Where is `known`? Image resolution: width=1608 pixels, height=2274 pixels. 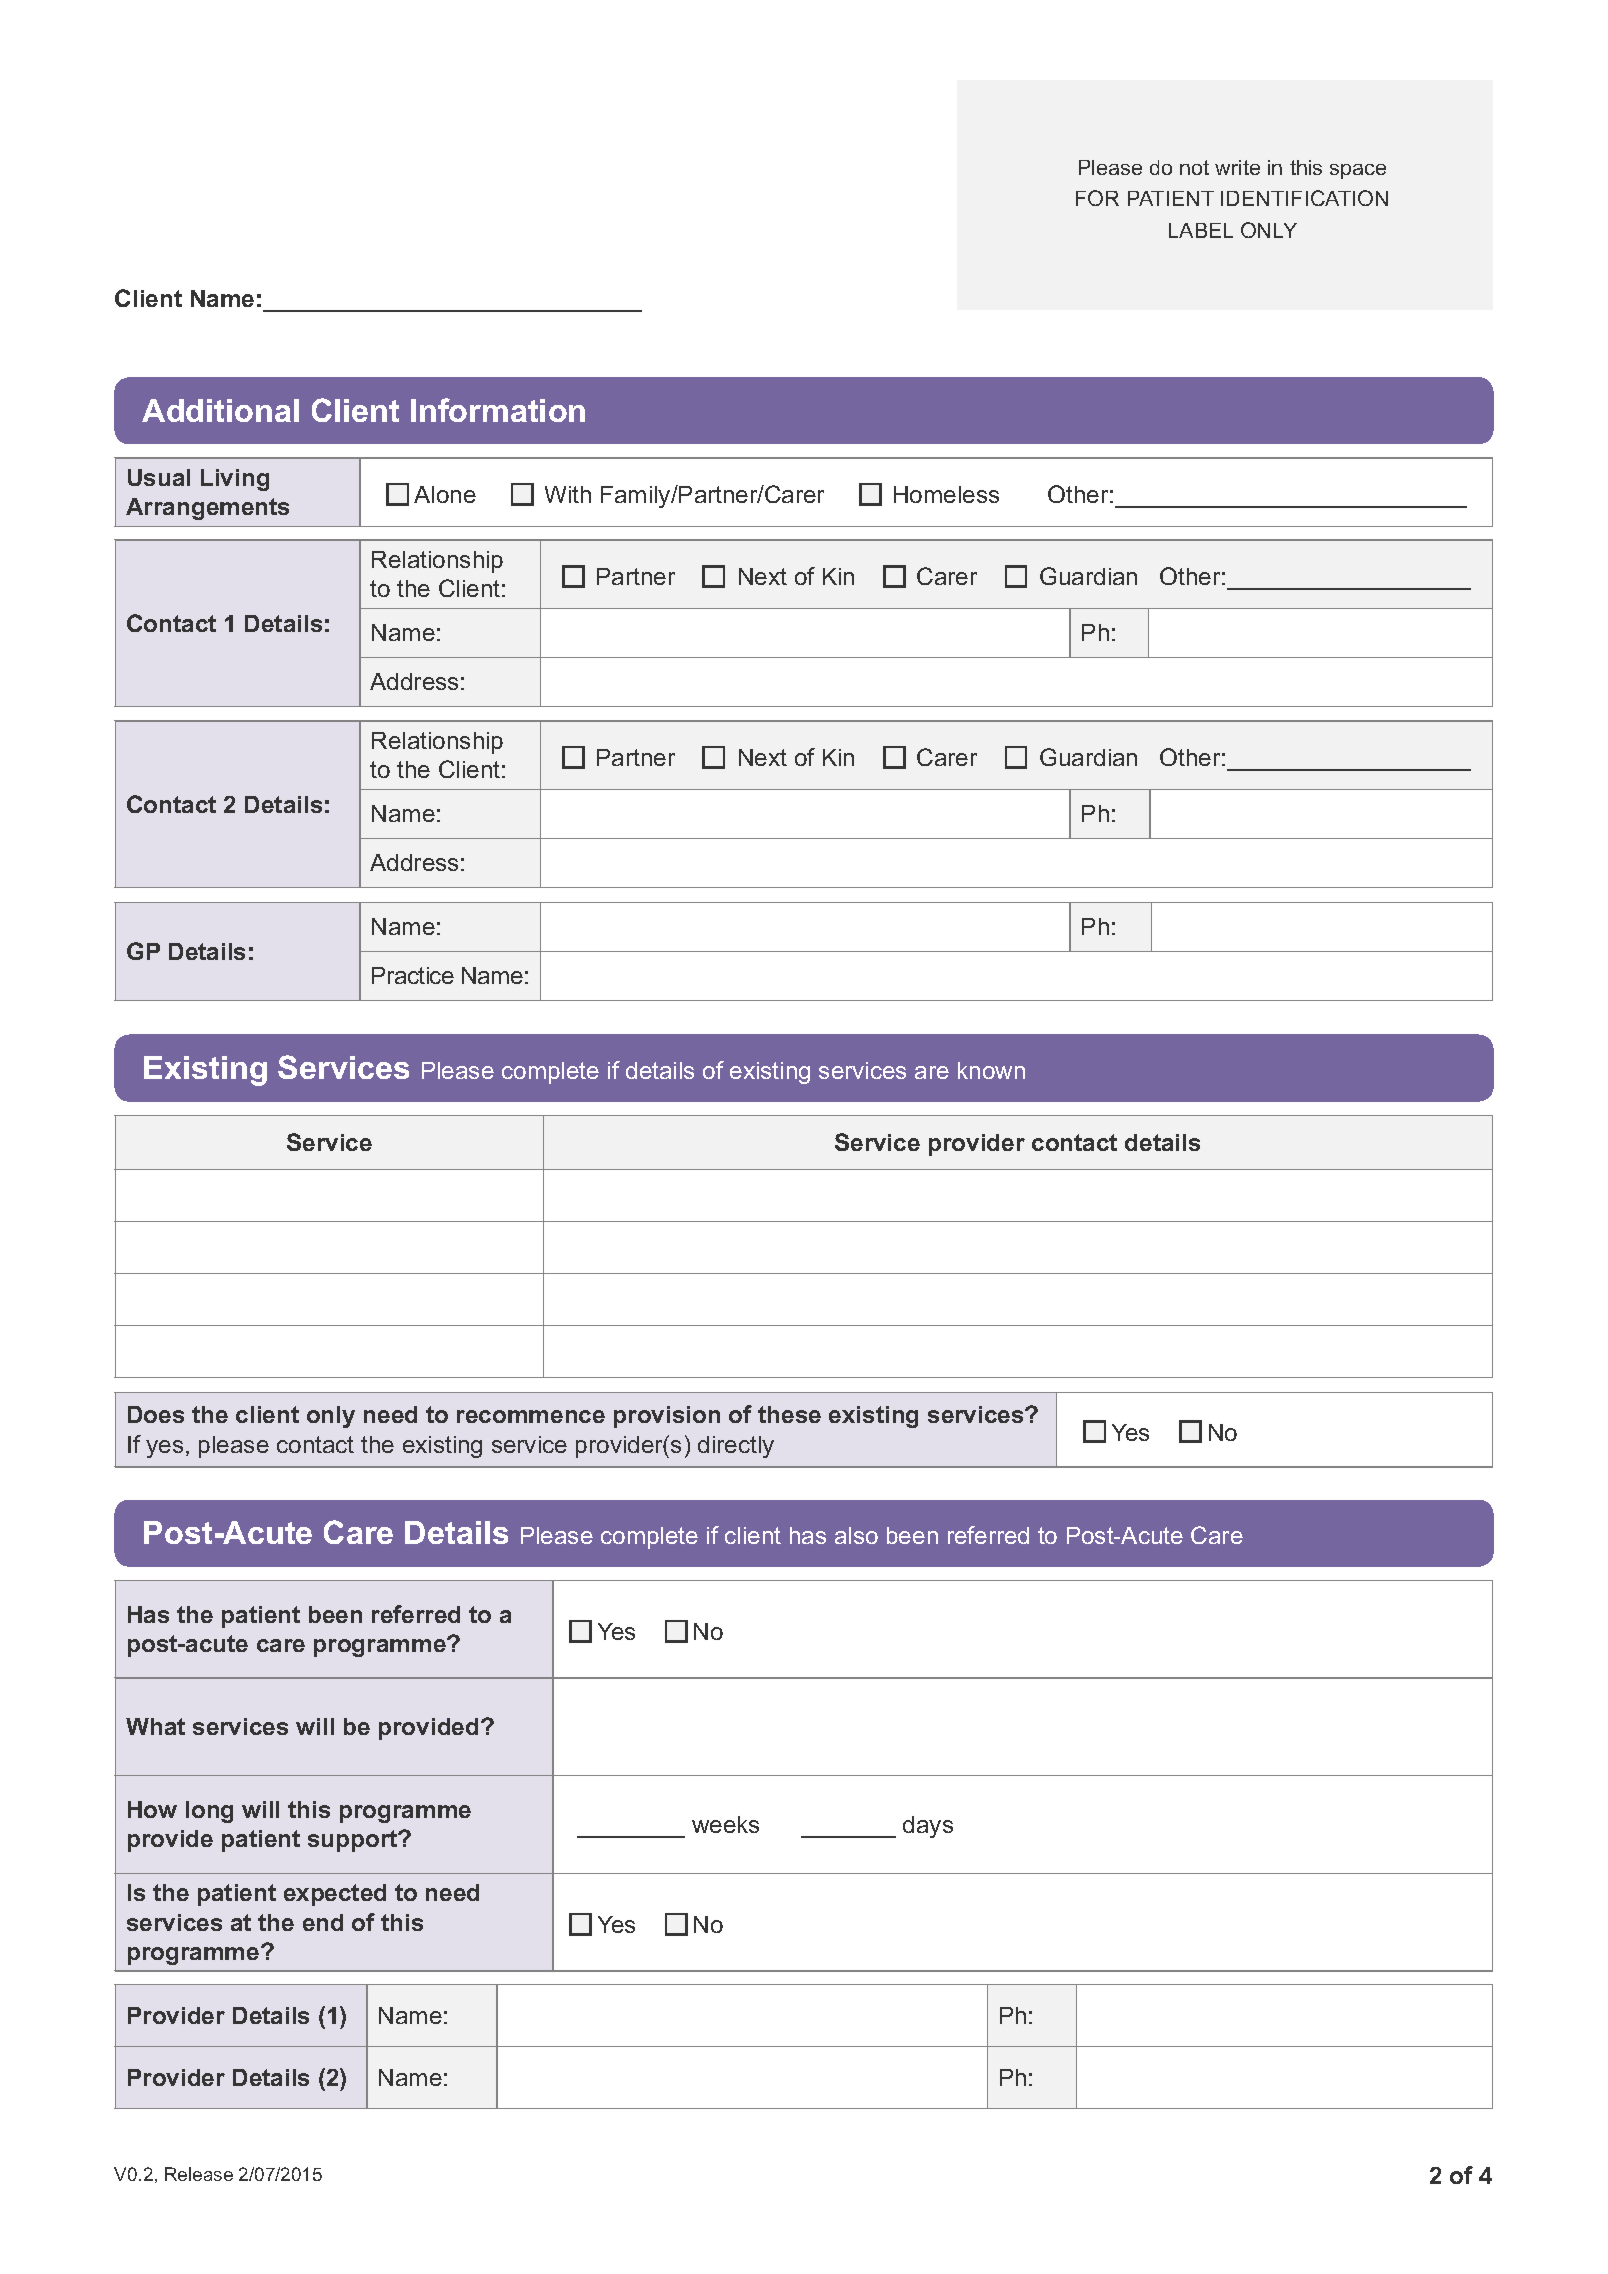 known is located at coordinates (991, 1070).
